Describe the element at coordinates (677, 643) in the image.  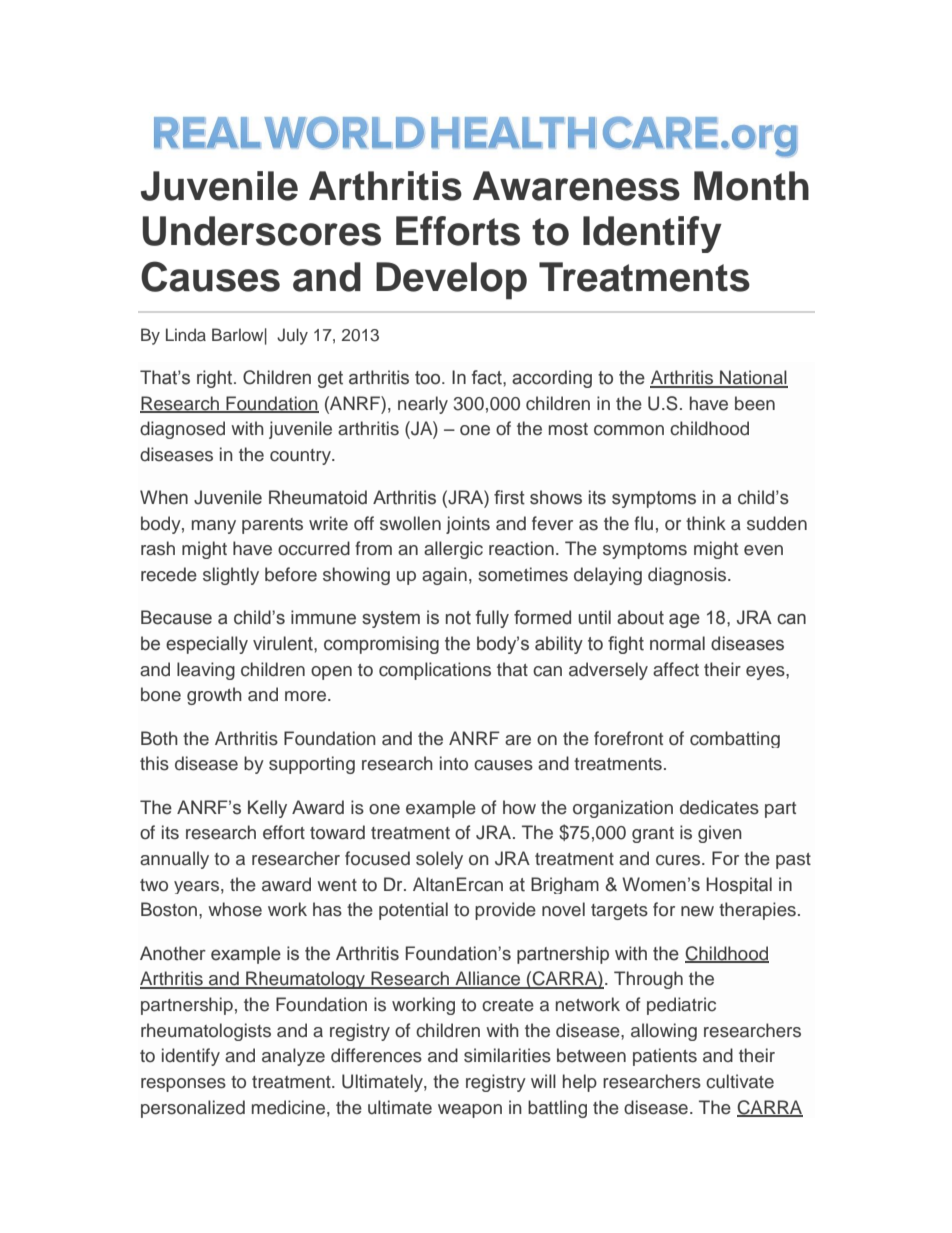
I see `normal` at that location.
